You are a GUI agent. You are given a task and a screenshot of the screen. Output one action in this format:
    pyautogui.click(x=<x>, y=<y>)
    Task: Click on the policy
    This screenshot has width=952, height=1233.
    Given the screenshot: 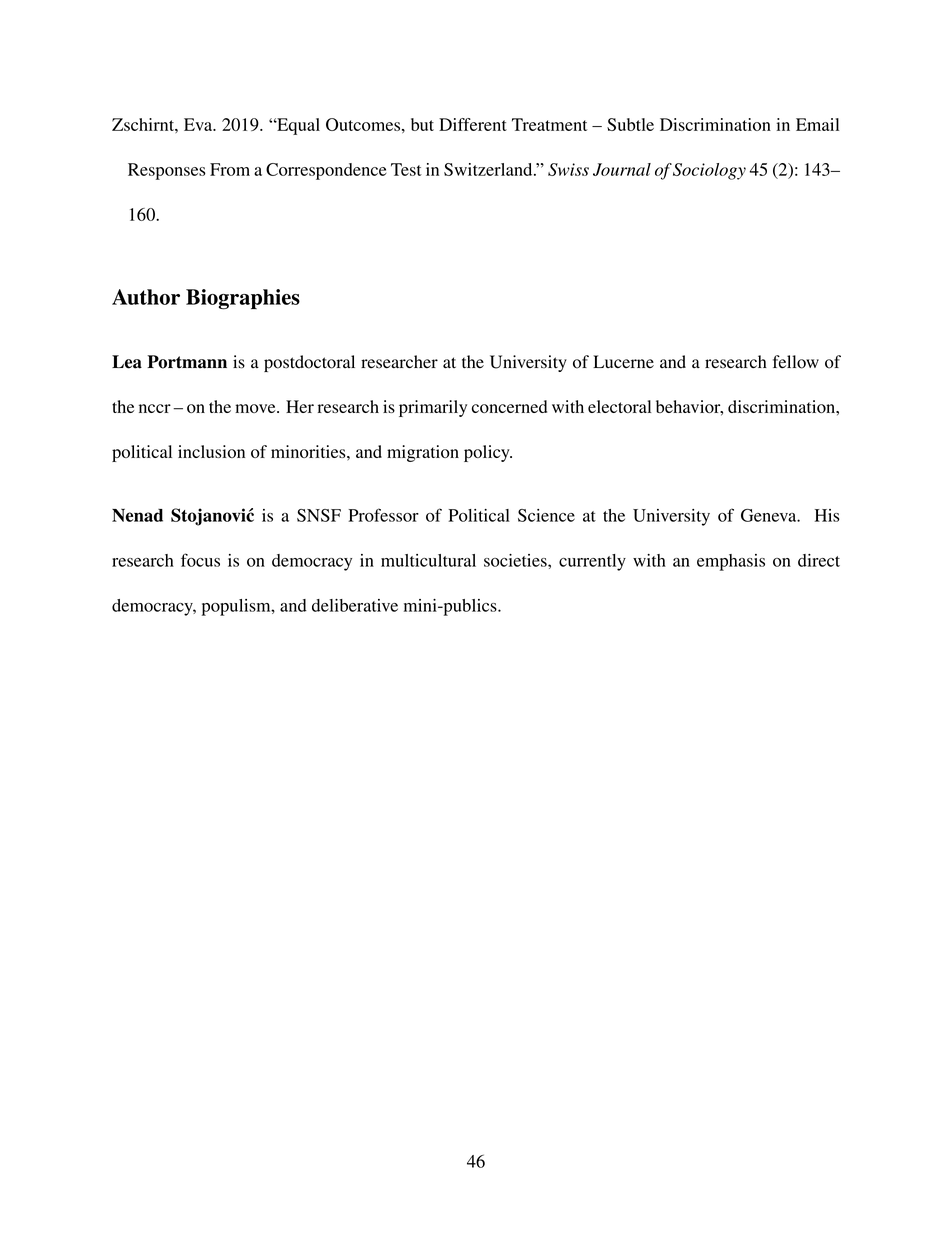 What is the action you would take?
    pyautogui.click(x=488, y=453)
